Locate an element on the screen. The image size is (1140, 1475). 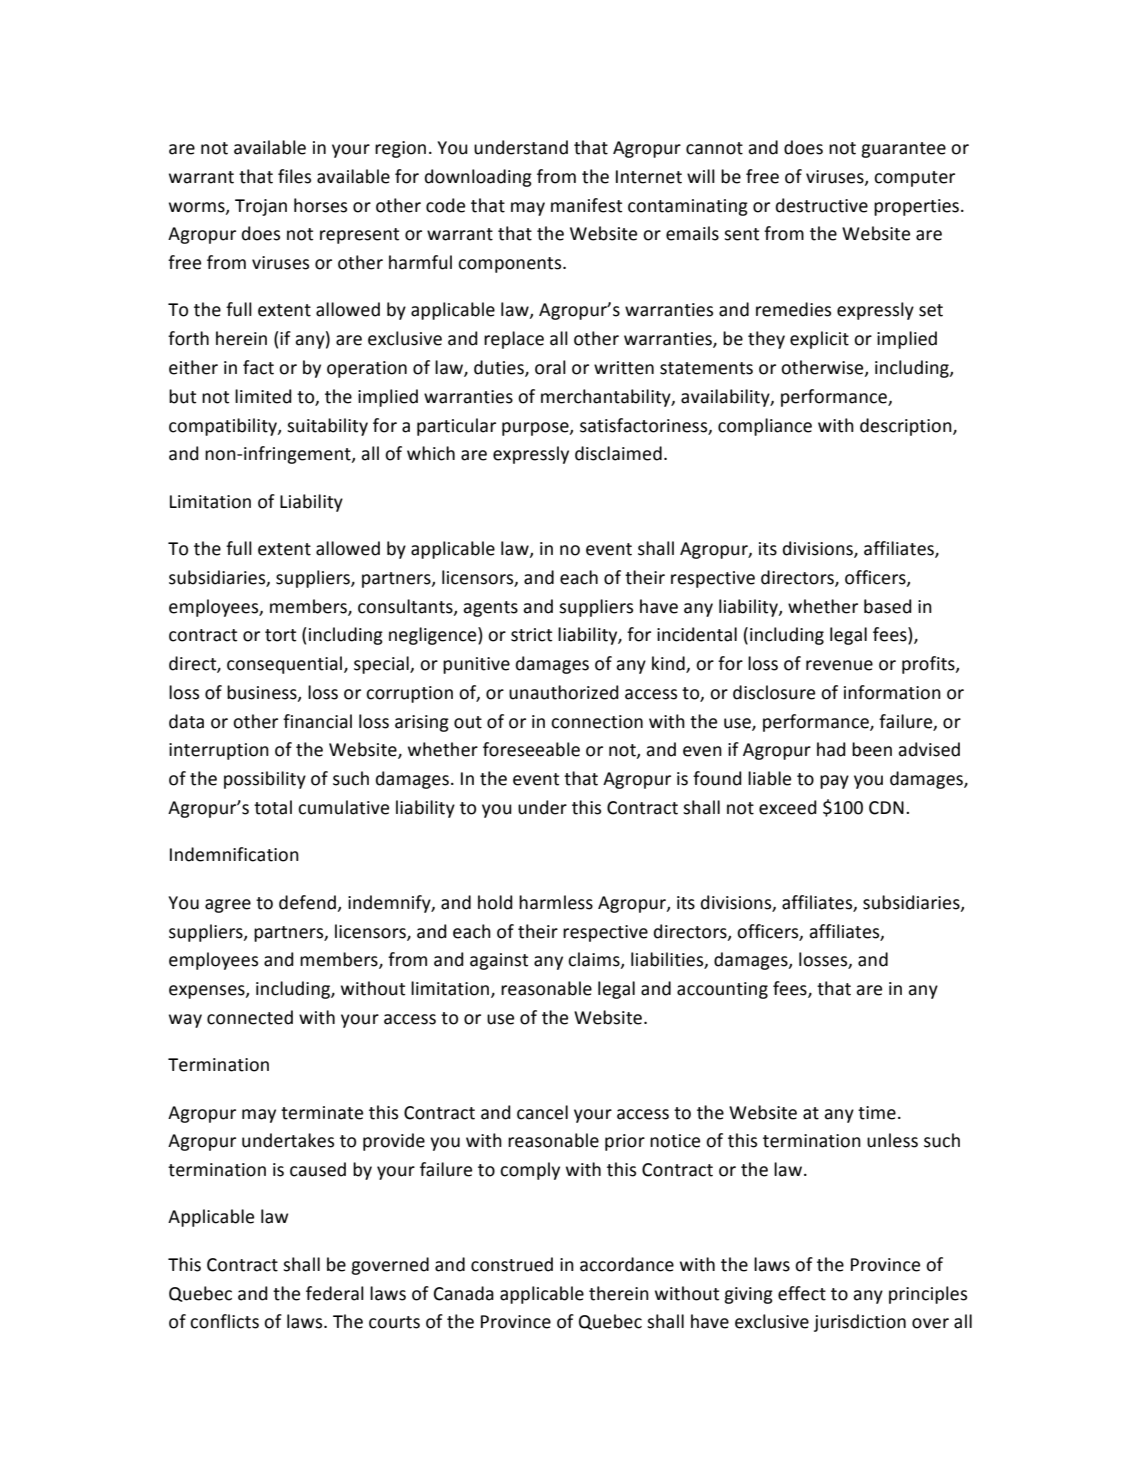
accounting is located at coordinates (722, 990).
